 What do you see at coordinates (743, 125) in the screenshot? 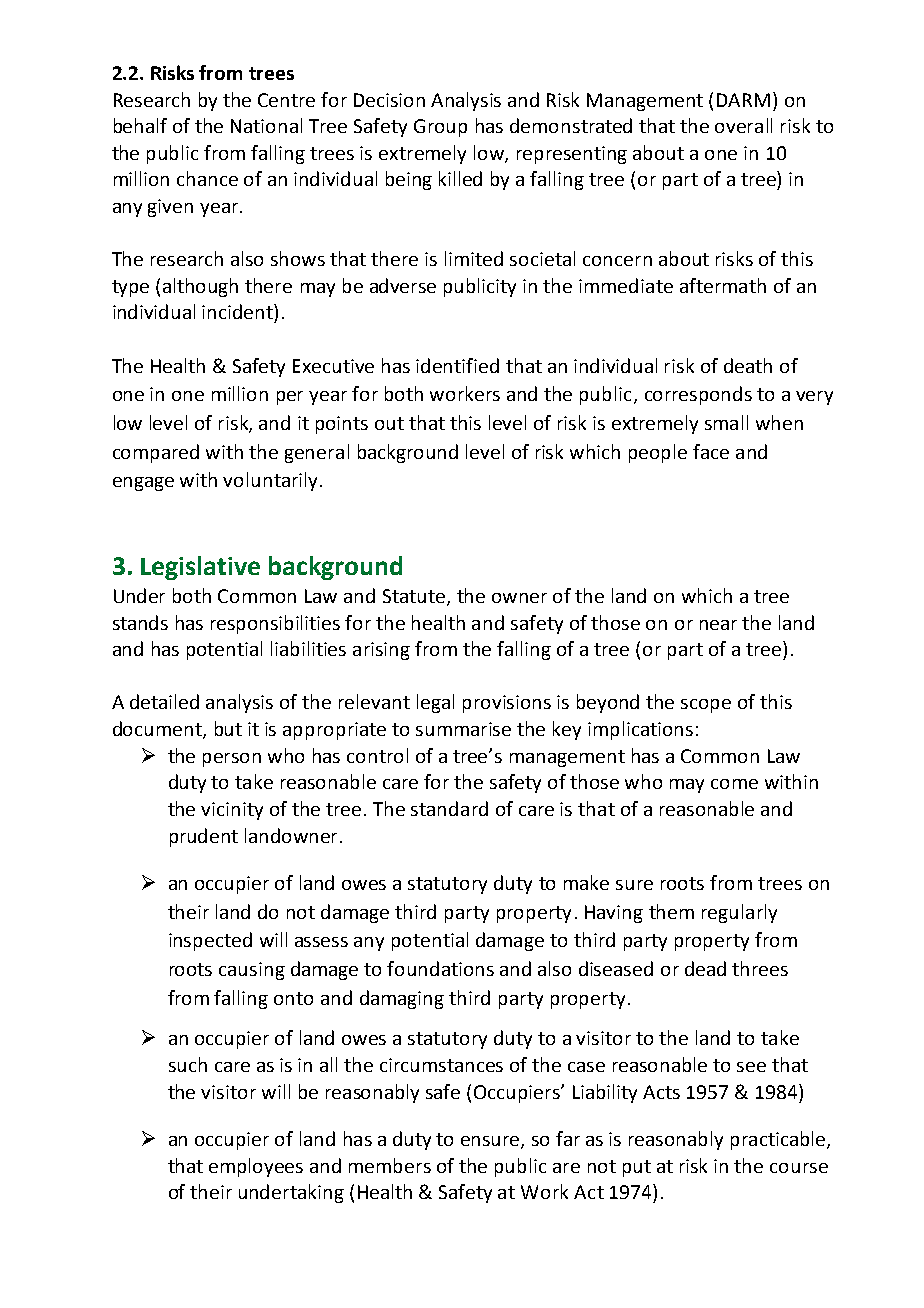
I see `overall` at bounding box center [743, 125].
